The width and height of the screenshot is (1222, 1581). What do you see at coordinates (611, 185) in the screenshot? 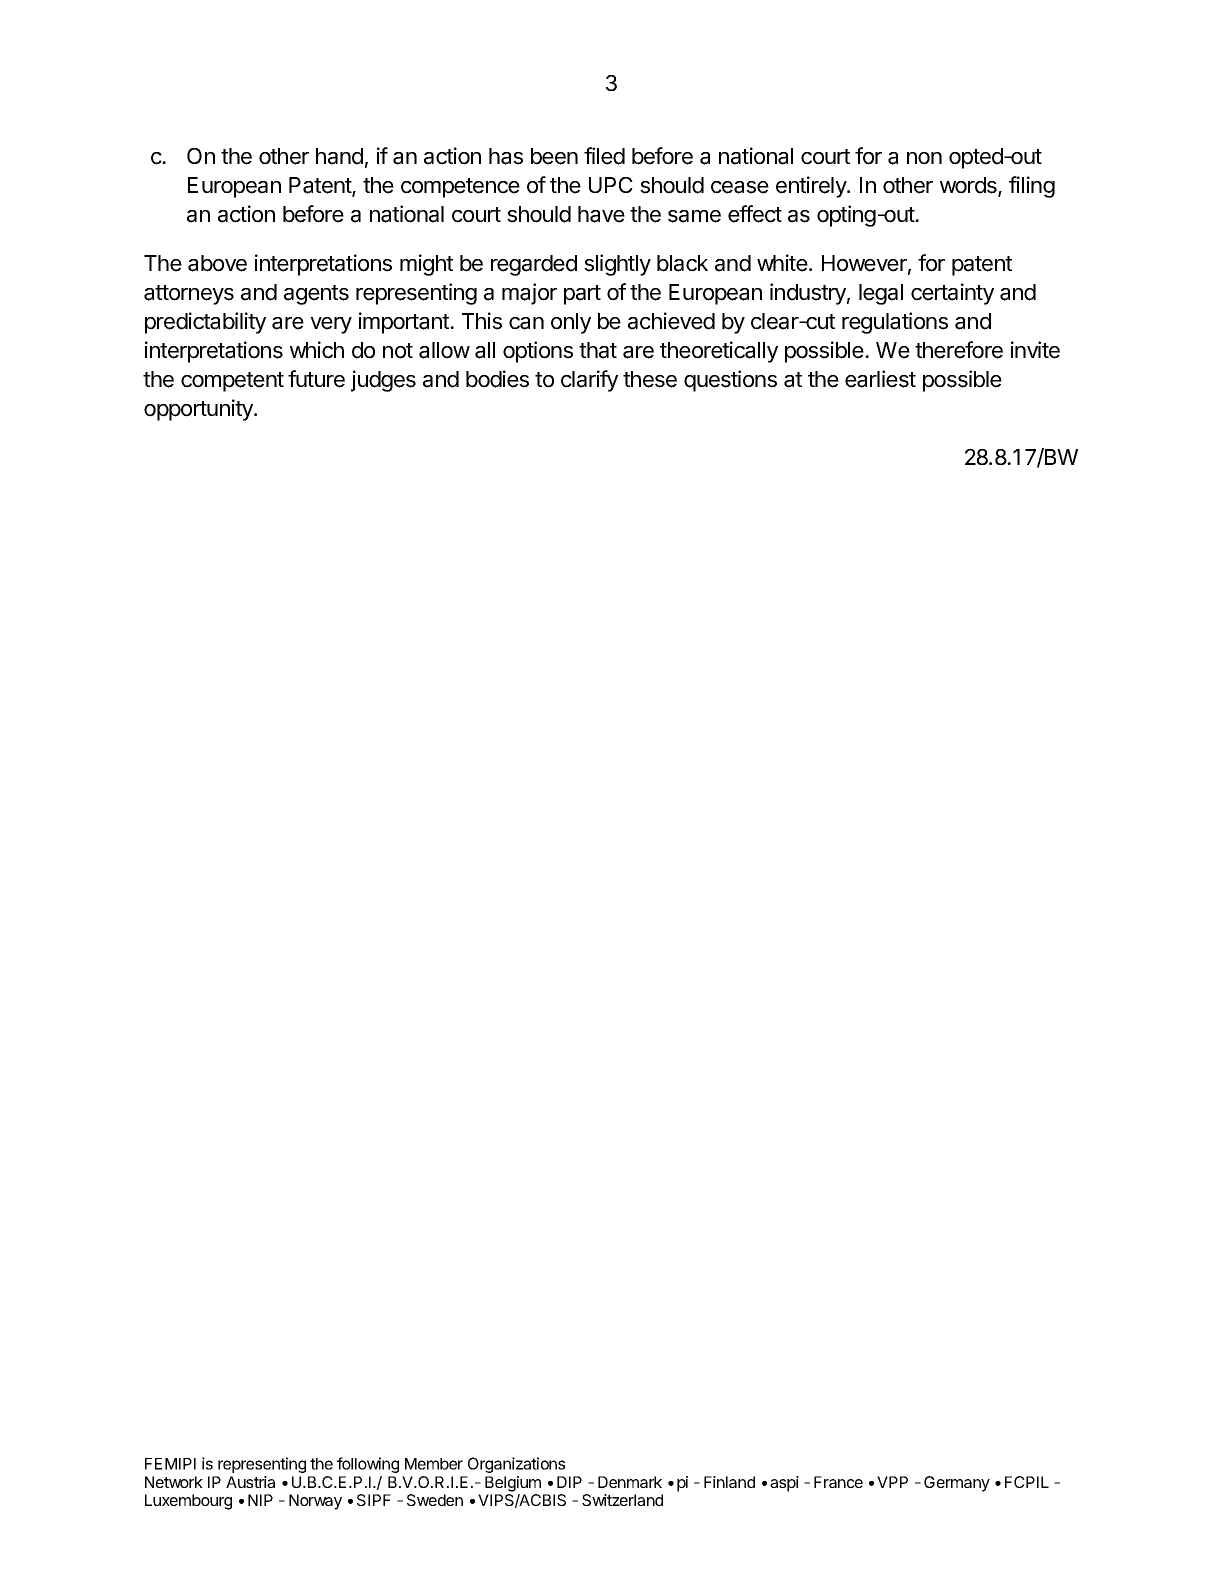
I see `UPC` at bounding box center [611, 185].
